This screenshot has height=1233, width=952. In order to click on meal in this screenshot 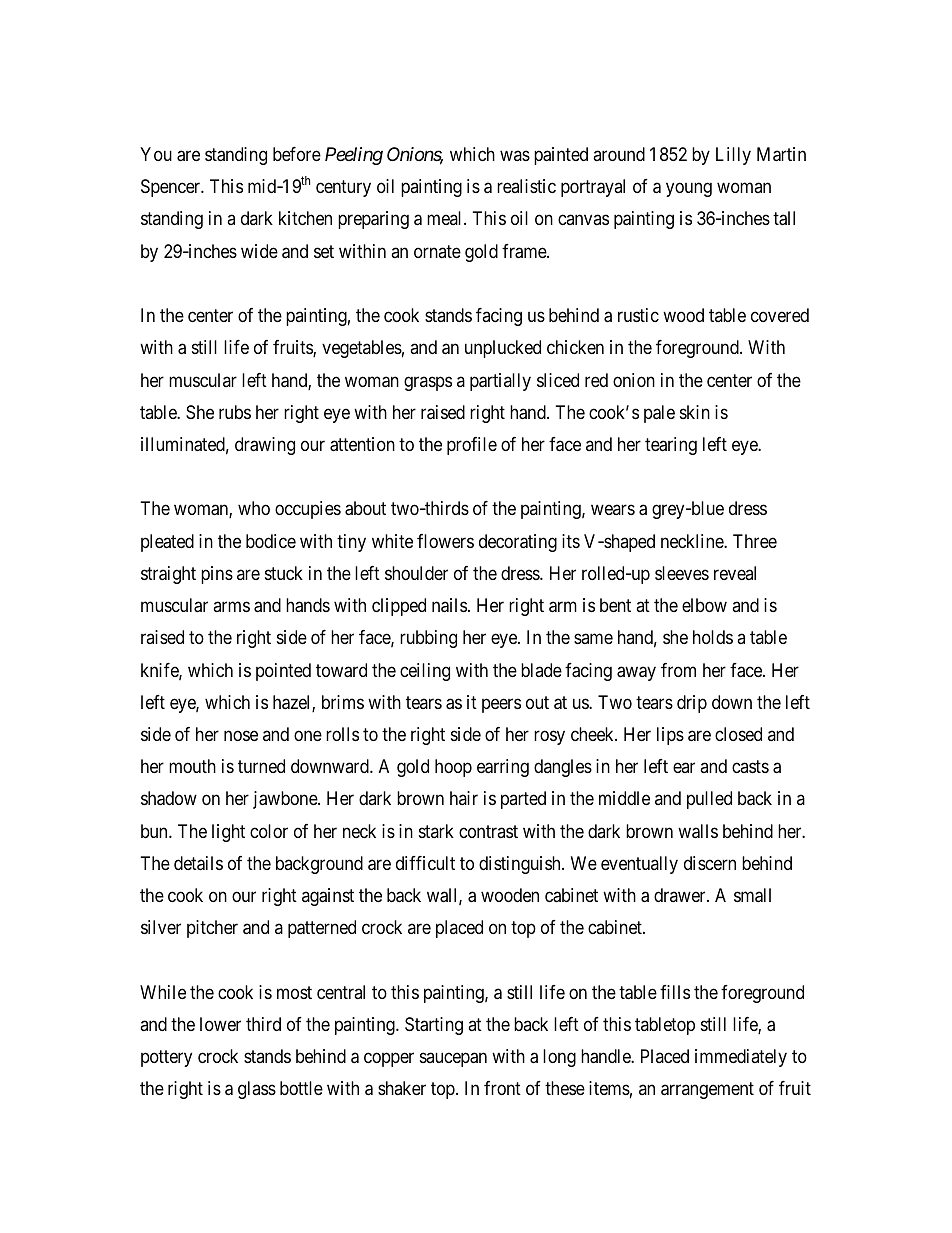, I will do `click(446, 218)`.
